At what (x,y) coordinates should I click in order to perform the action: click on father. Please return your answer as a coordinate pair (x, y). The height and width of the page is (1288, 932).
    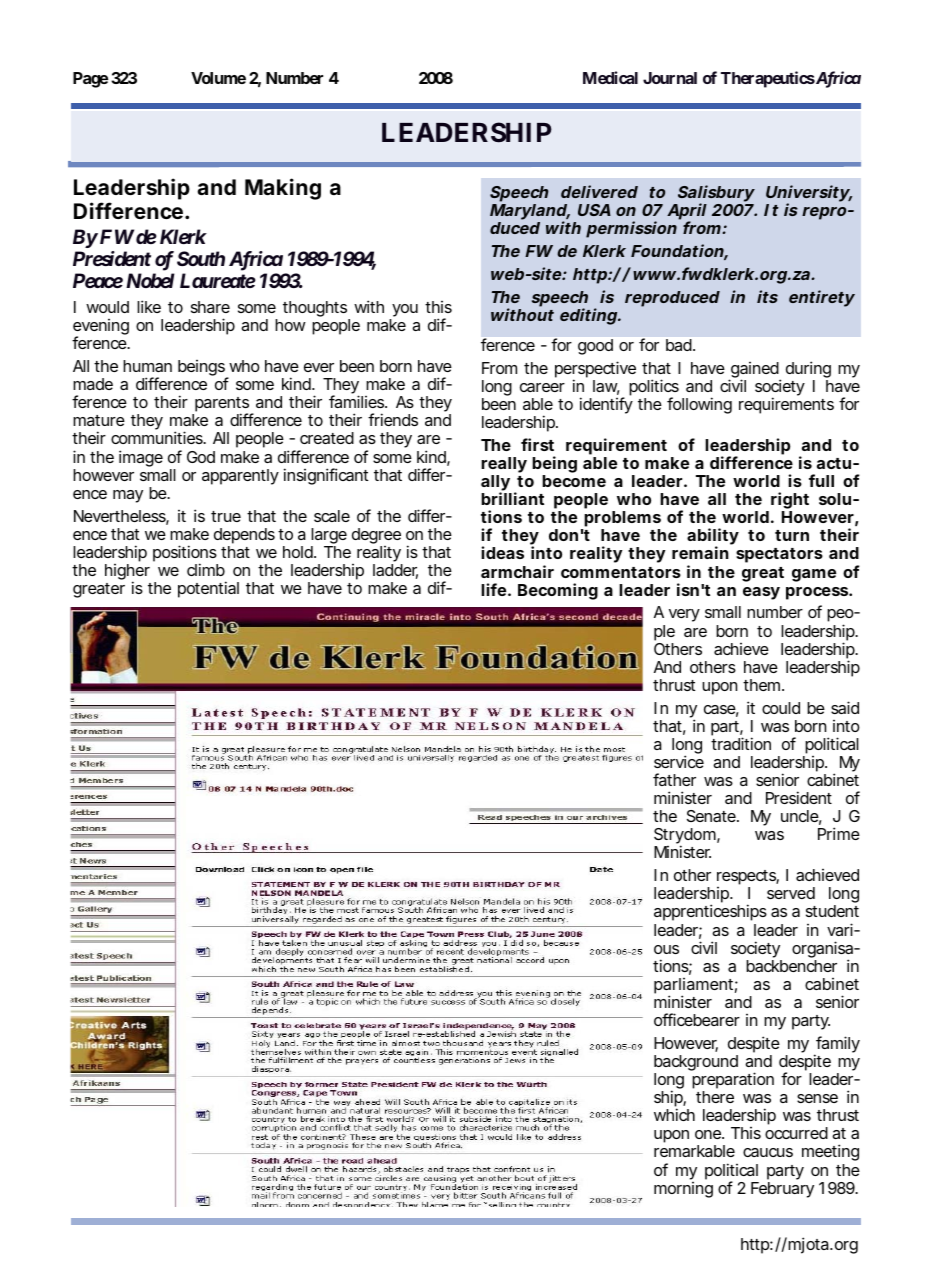
    Looking at the image, I should click on (674, 779).
